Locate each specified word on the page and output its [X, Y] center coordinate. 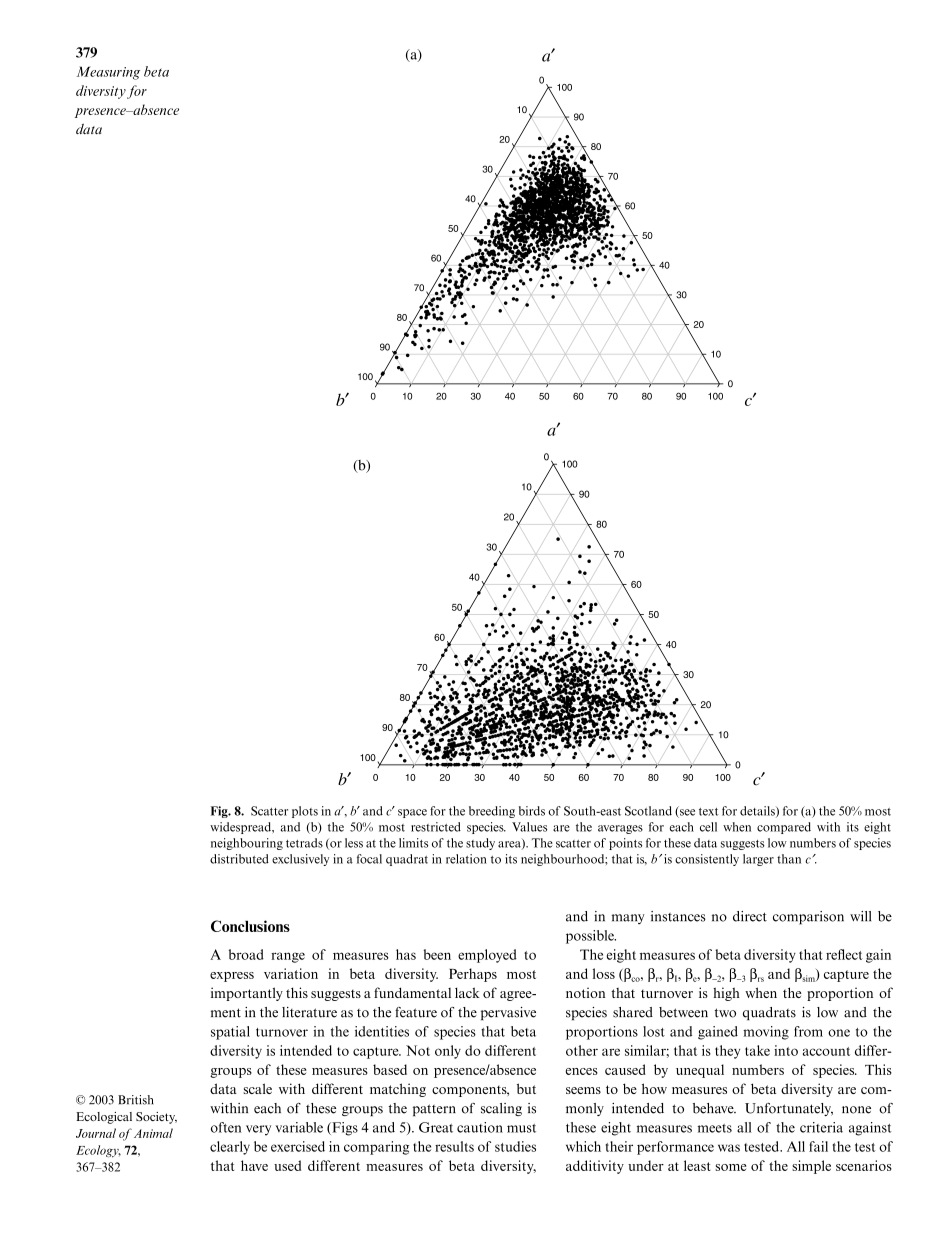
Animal [153, 1133]
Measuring [108, 73]
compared [784, 828]
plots [305, 812]
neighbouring [247, 844]
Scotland [648, 811]
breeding [492, 812]
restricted [436, 827]
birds [532, 811]
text [708, 812]
